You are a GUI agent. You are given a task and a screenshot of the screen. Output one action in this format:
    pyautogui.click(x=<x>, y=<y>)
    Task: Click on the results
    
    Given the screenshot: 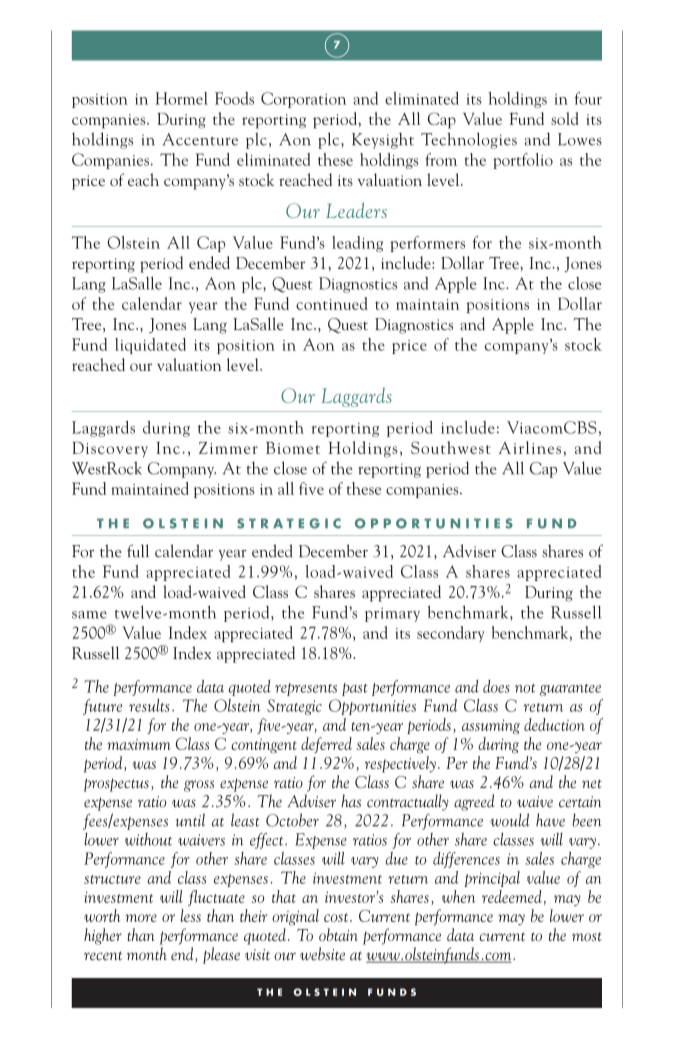 What is the action you would take?
    pyautogui.click(x=149, y=705)
